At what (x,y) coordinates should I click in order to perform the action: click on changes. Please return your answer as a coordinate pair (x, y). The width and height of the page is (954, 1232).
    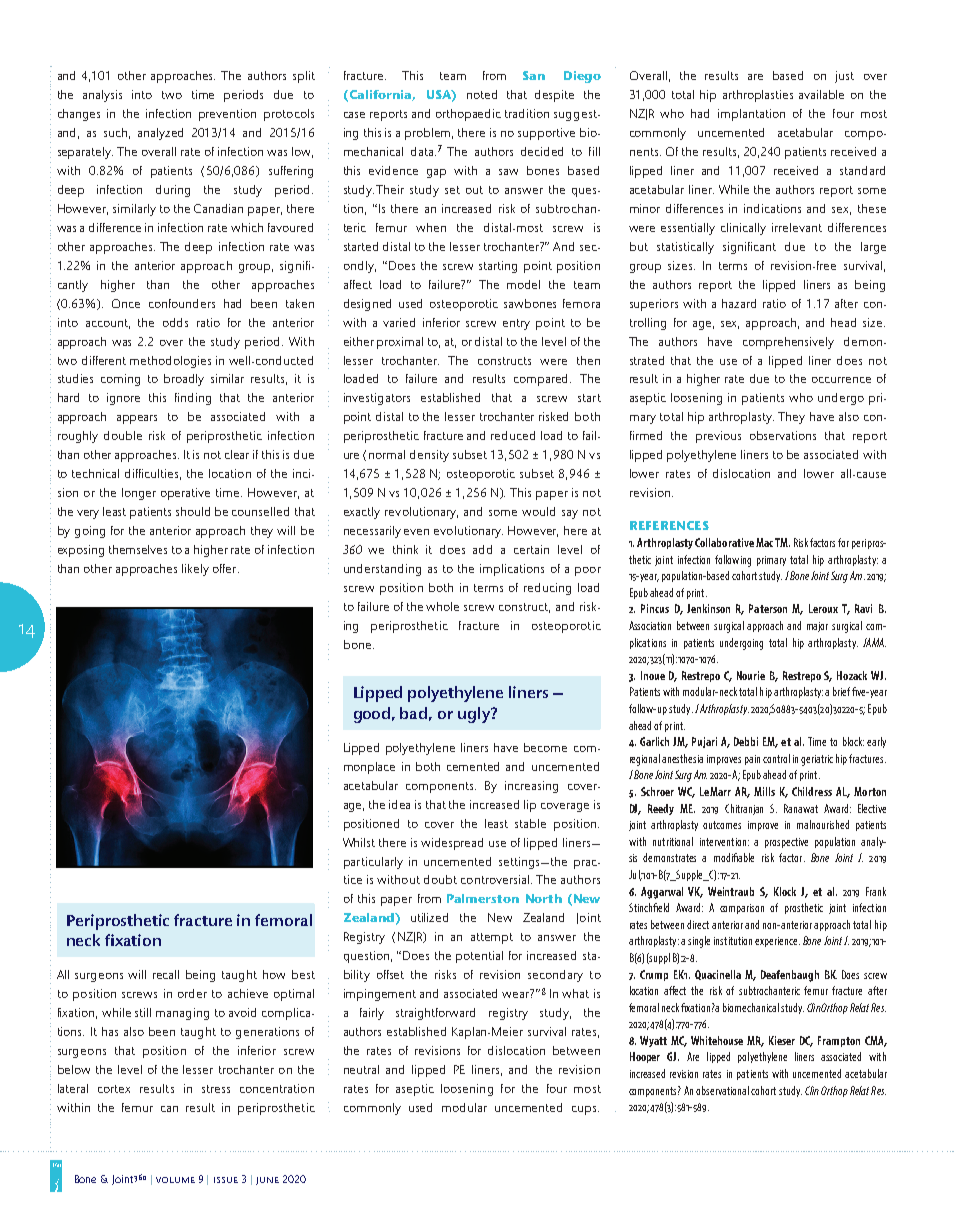
    Looking at the image, I should click on (79, 115).
